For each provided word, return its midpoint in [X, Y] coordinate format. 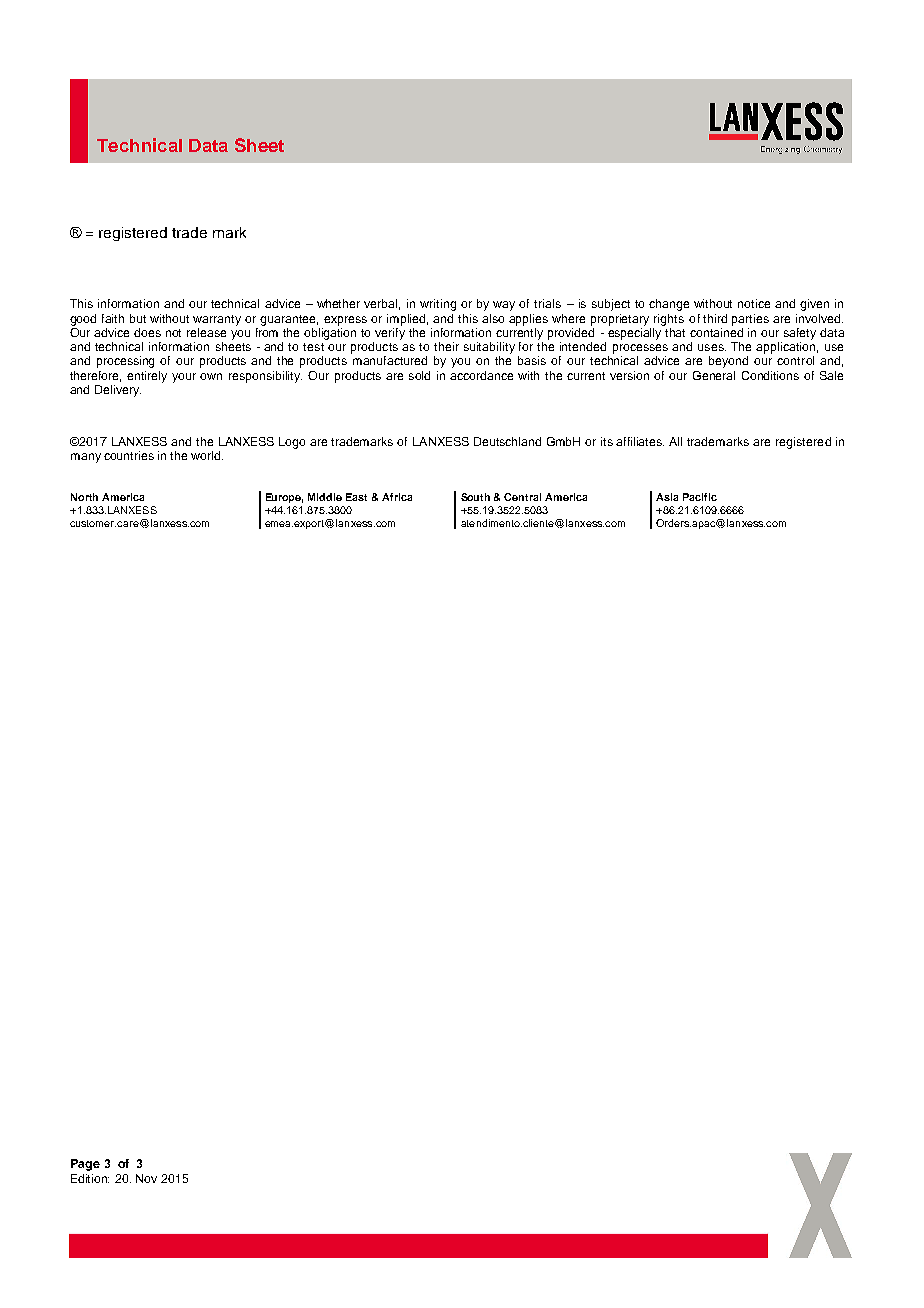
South [475, 497]
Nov [146, 1178]
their [446, 346]
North [84, 497]
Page [85, 1165]
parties [750, 320]
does [147, 332]
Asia [667, 497]
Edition [90, 1178]
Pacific [700, 497]
